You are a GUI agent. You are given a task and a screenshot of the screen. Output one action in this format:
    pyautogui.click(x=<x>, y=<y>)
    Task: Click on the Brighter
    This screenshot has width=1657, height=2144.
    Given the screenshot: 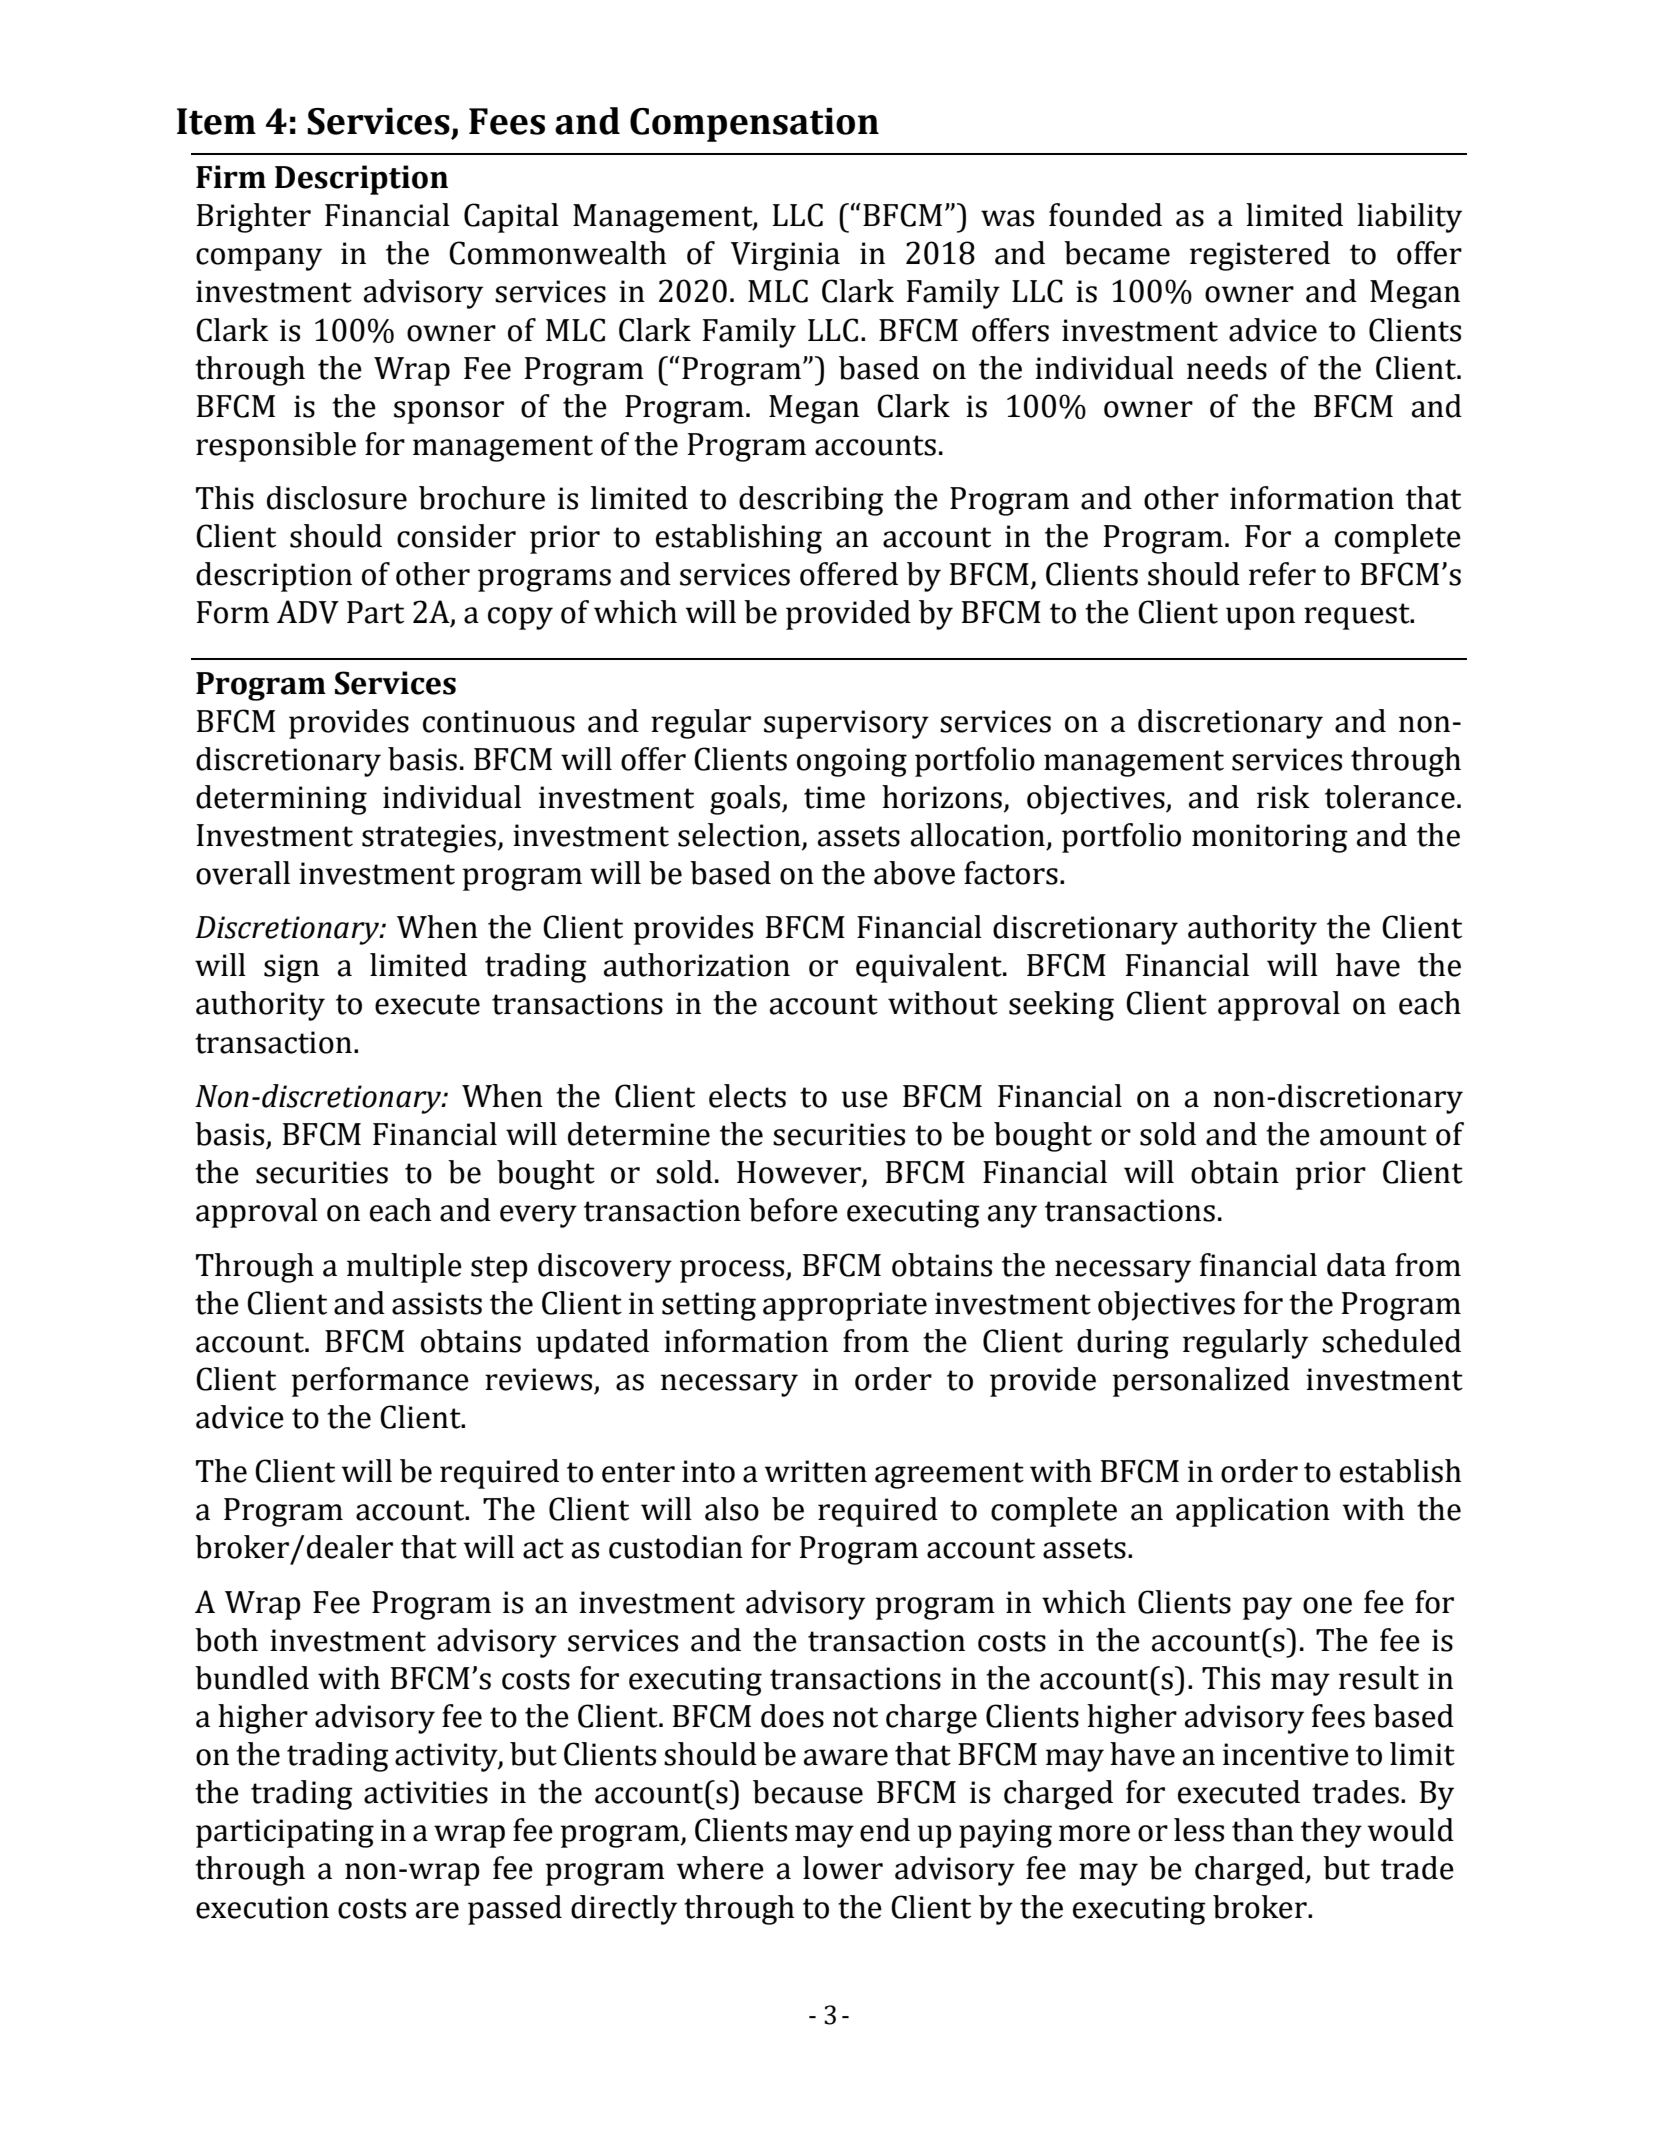 What is the action you would take?
    pyautogui.click(x=254, y=218)
